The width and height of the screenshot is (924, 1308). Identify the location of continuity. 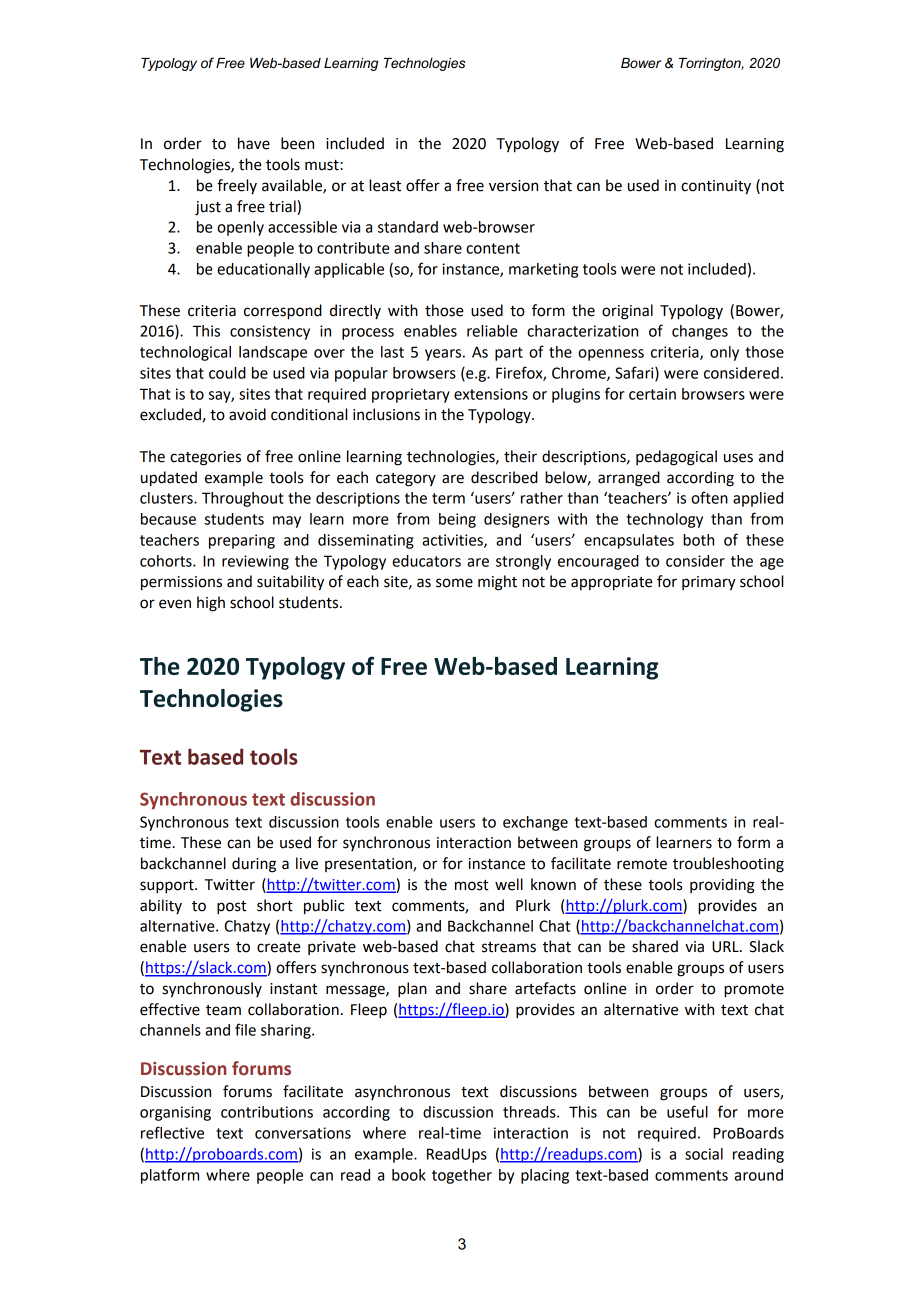
(716, 187).
